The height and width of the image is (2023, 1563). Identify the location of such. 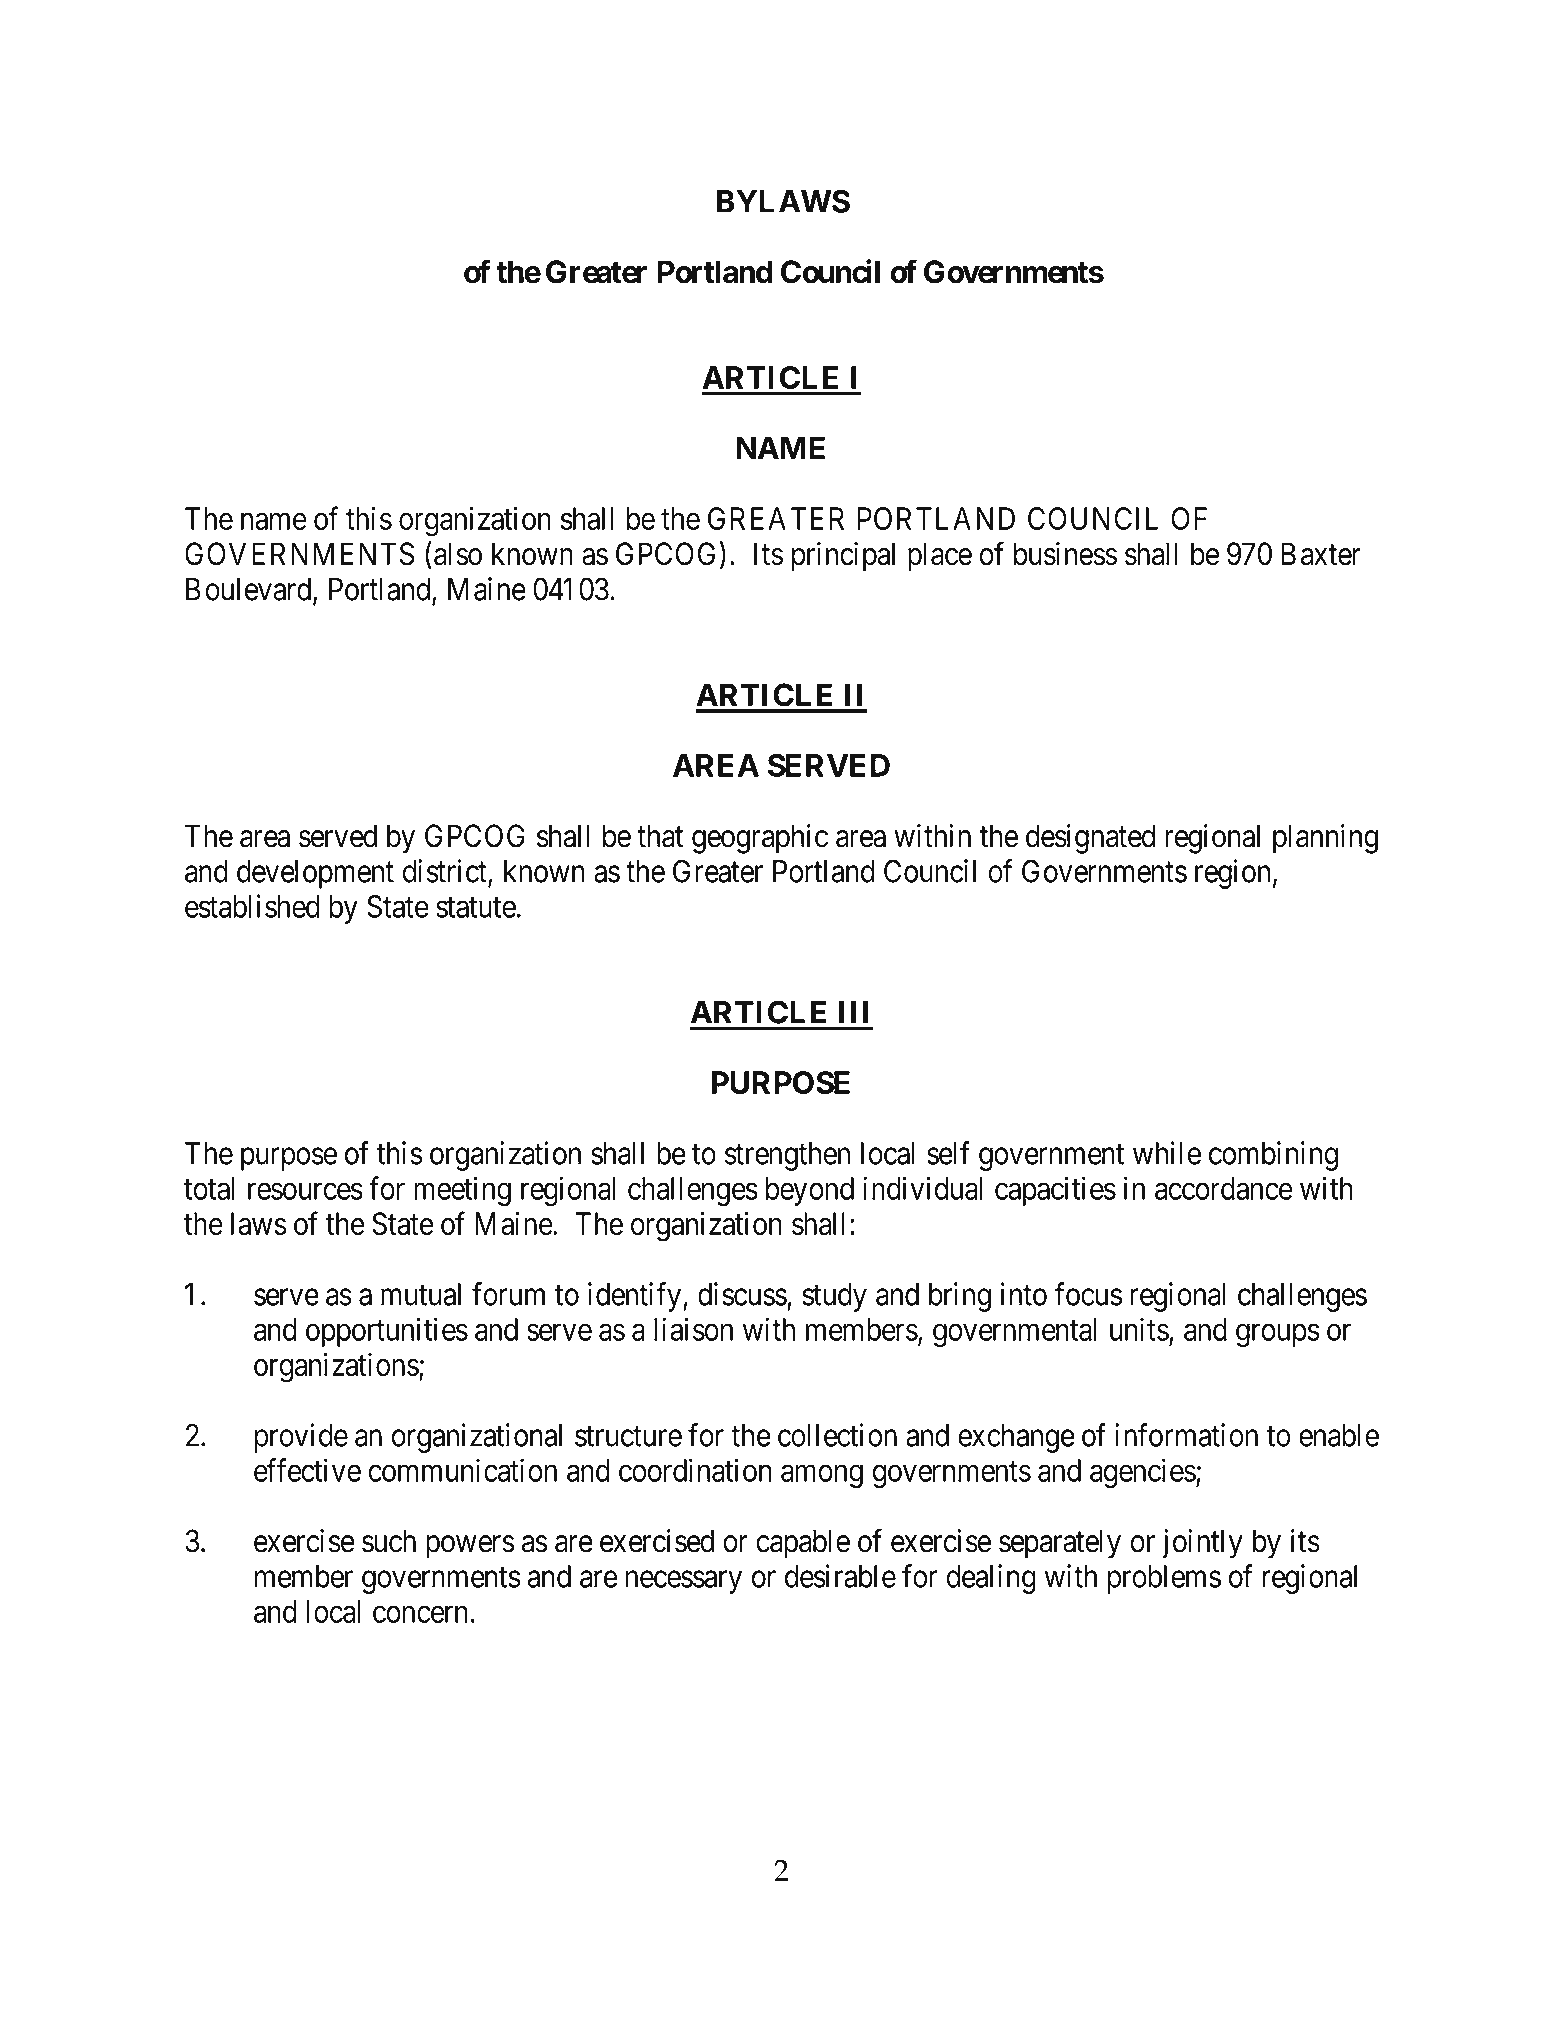
(389, 1541).
